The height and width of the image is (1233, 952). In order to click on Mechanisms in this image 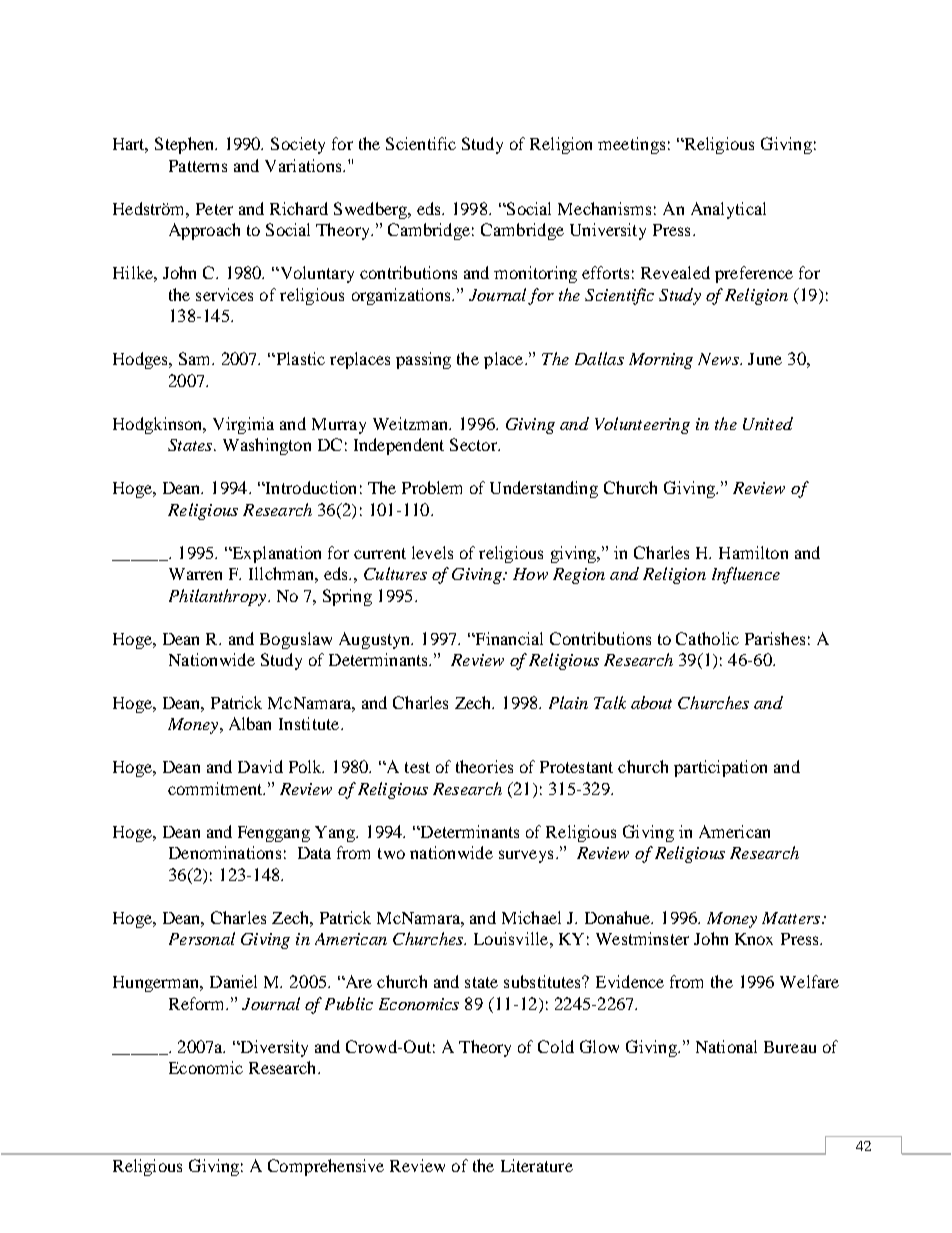, I will do `click(604, 208)`.
